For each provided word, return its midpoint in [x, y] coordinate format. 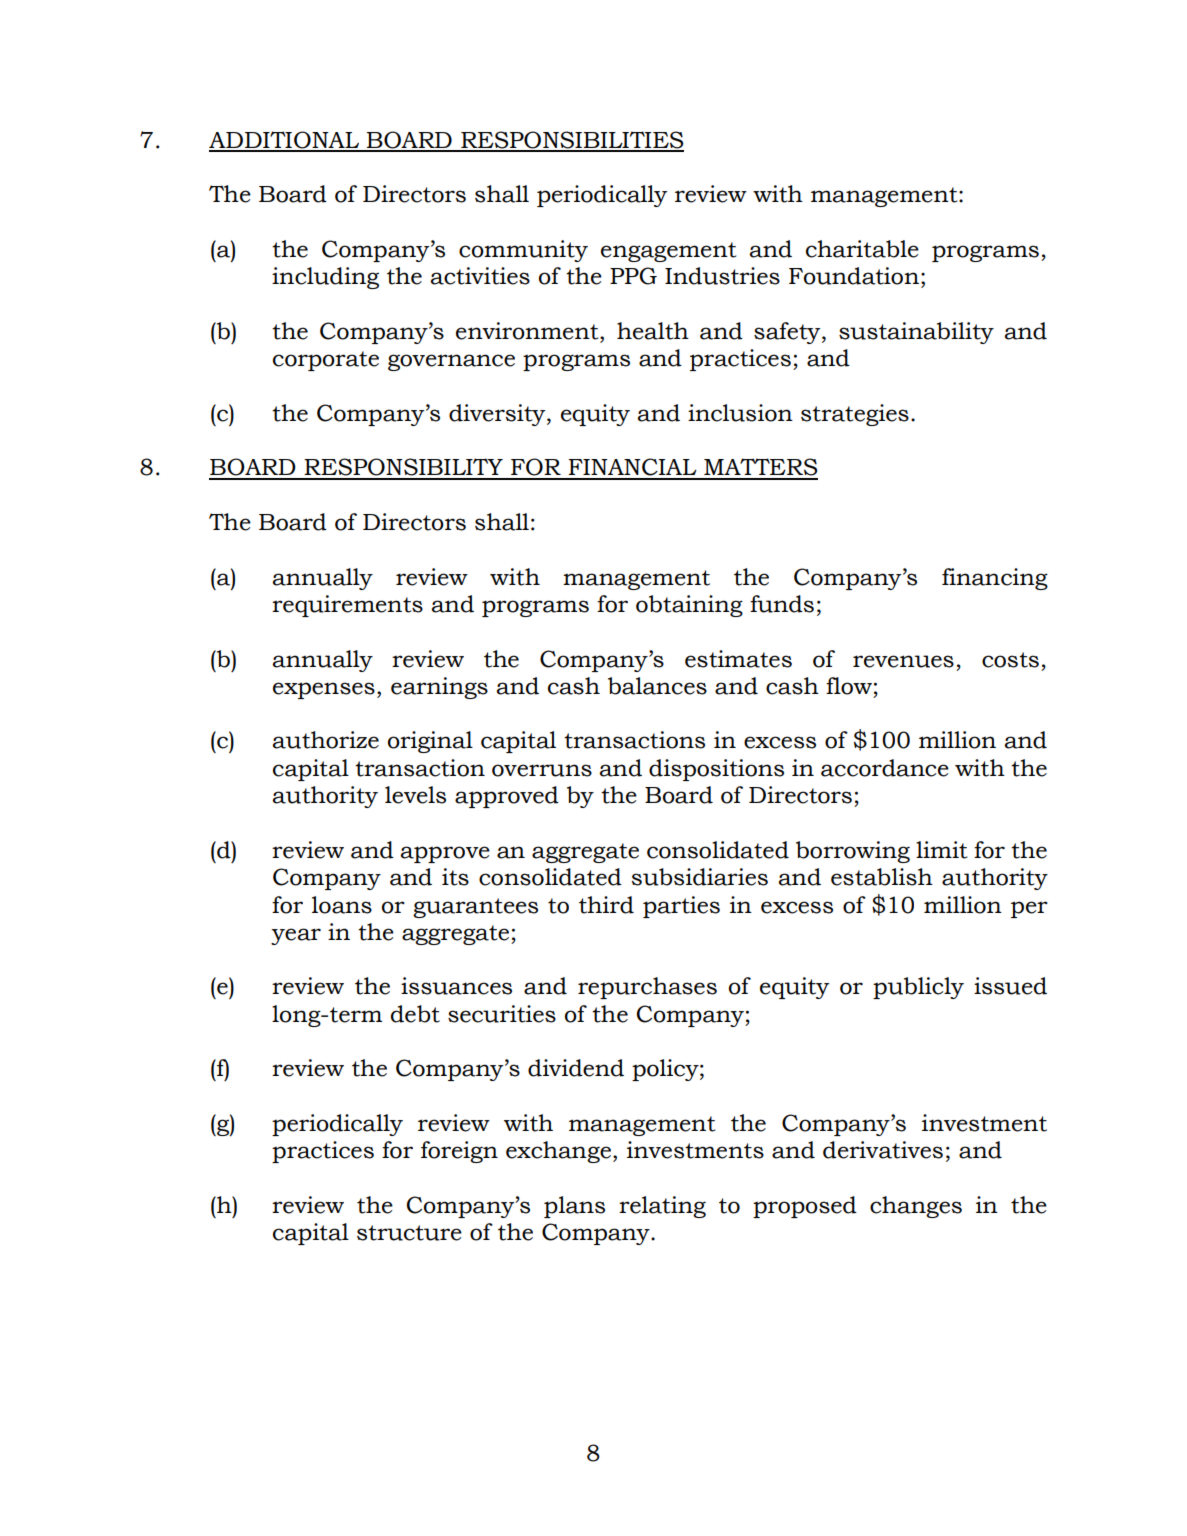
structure [409, 1233]
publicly [918, 988]
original [430, 742]
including [325, 278]
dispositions [716, 770]
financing [995, 579]
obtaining [689, 606]
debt [415, 1014]
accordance [885, 768]
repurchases [647, 988]
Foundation [854, 276]
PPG [633, 276]
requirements [347, 606]
